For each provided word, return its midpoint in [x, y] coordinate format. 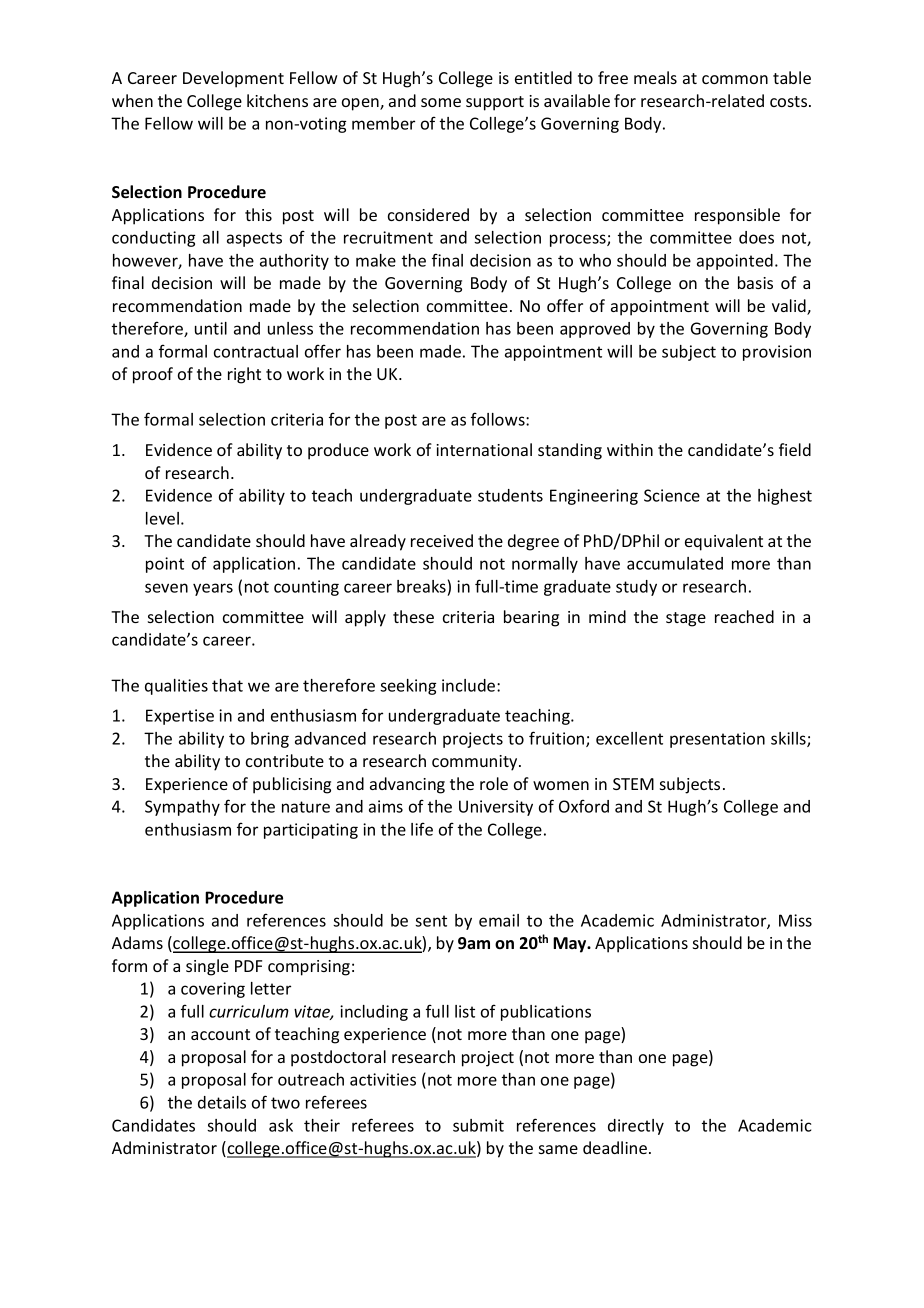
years [213, 589]
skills [789, 739]
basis [755, 282]
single [207, 967]
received [442, 540]
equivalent [724, 542]
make [376, 260]
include [470, 685]
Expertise [180, 717]
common [735, 79]
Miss [795, 920]
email [499, 920]
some [441, 102]
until [211, 328]
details [222, 1102]
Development [233, 79]
